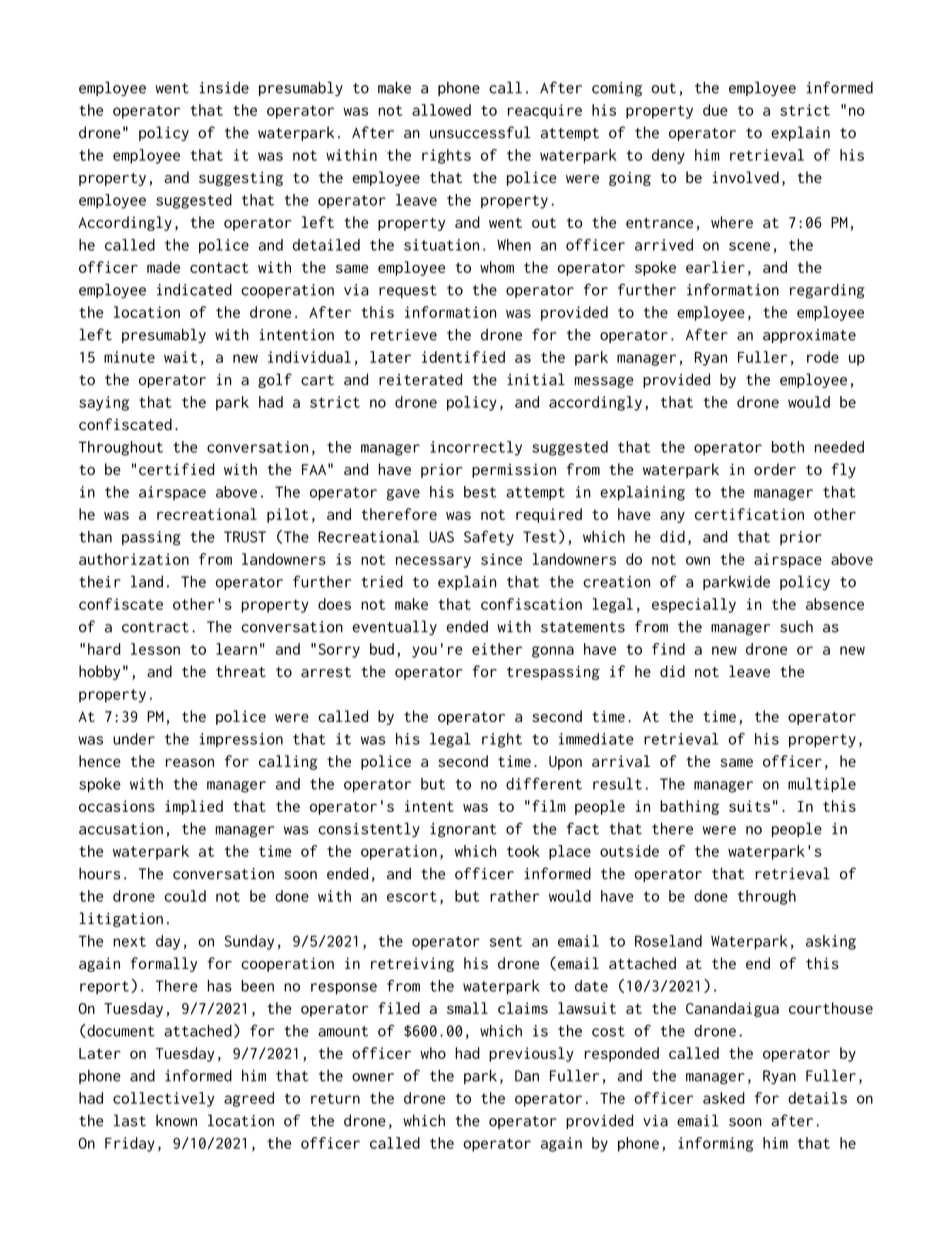  Describe the element at coordinates (463, 830) in the page. I see `ignorant` at that location.
